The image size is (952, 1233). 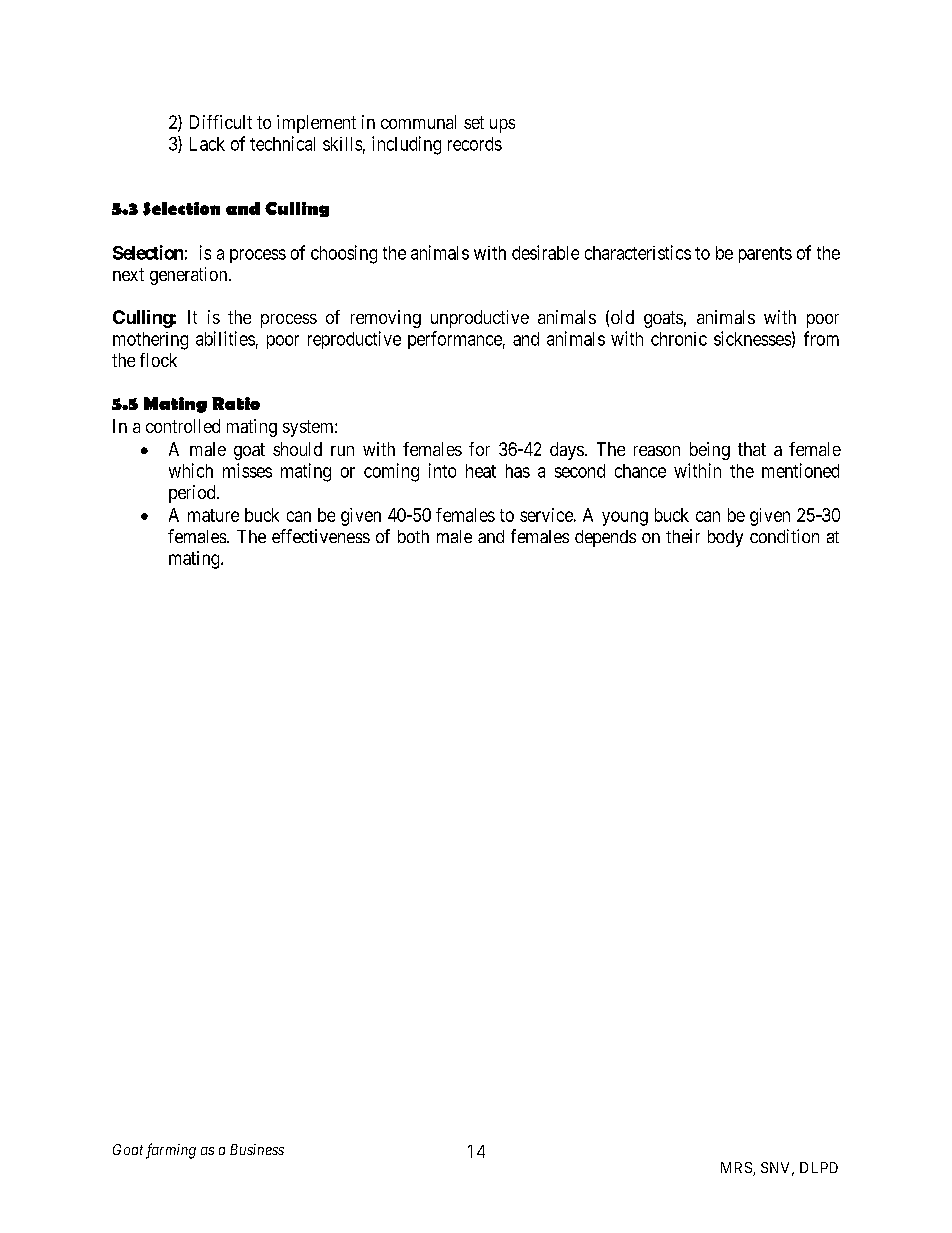 What do you see at coordinates (737, 1169) in the image?
I see `MRS` at bounding box center [737, 1169].
